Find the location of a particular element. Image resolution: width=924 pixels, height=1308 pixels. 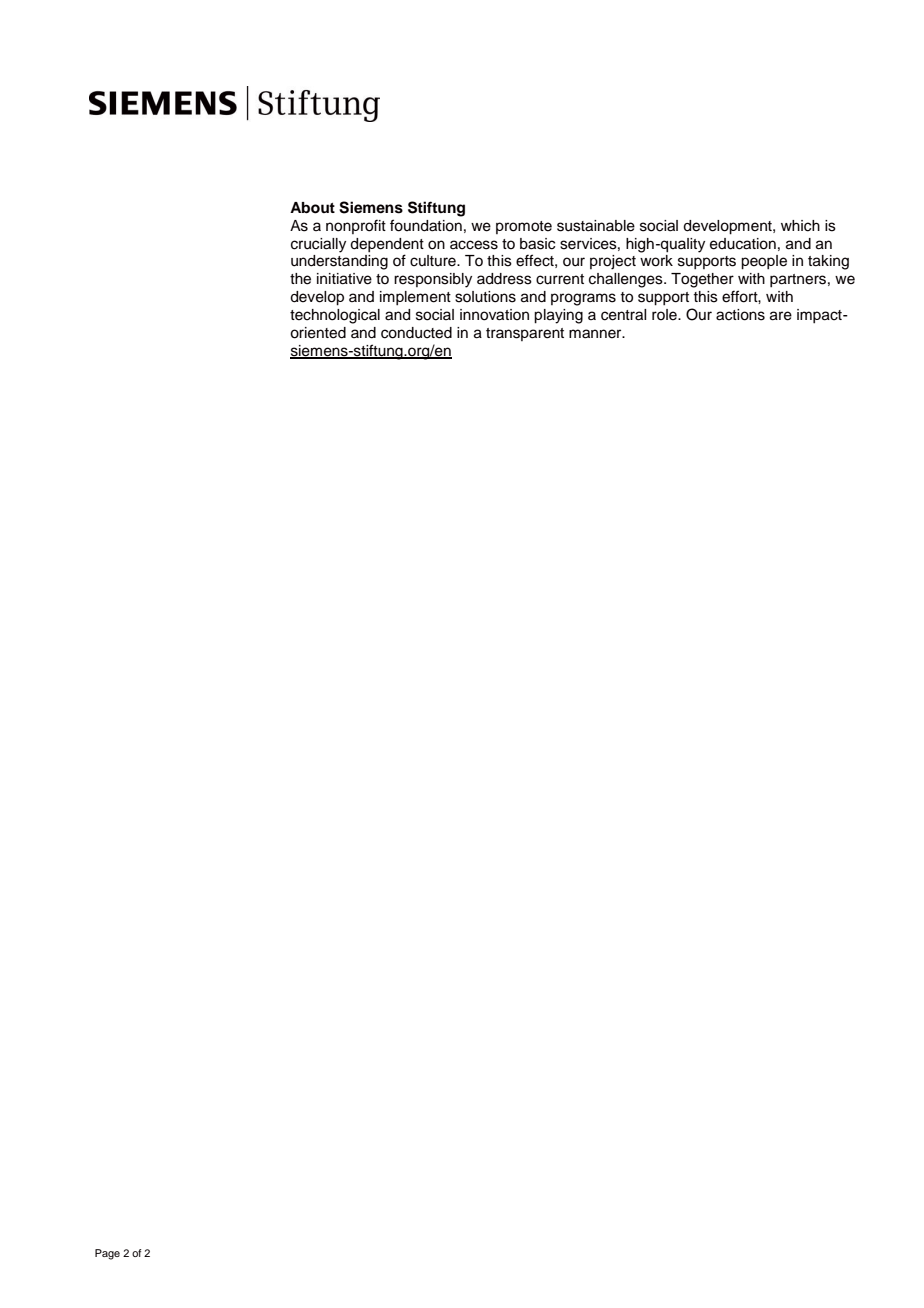

Page is located at coordinates (107, 1254).
